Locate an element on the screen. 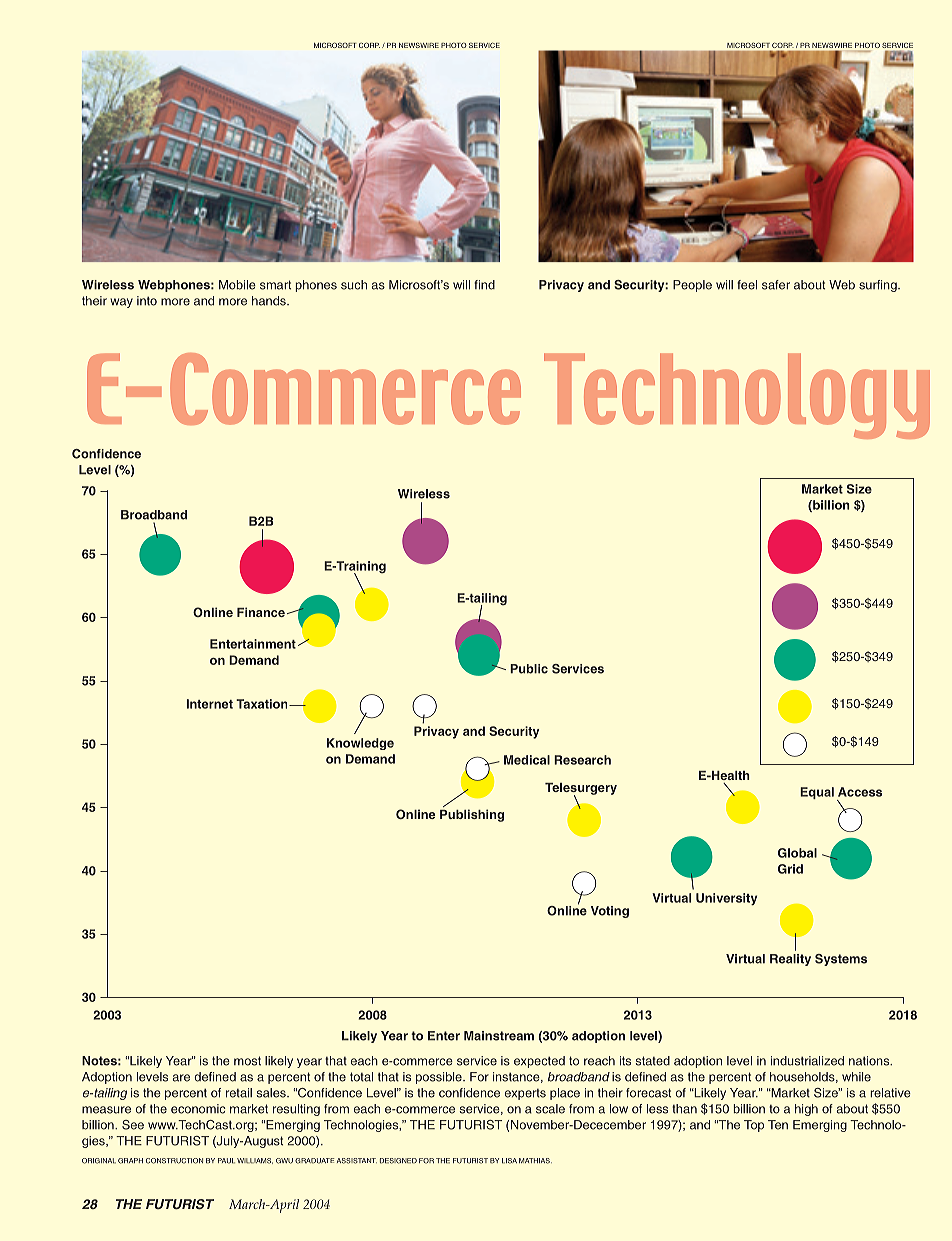  Internet is located at coordinates (210, 704).
